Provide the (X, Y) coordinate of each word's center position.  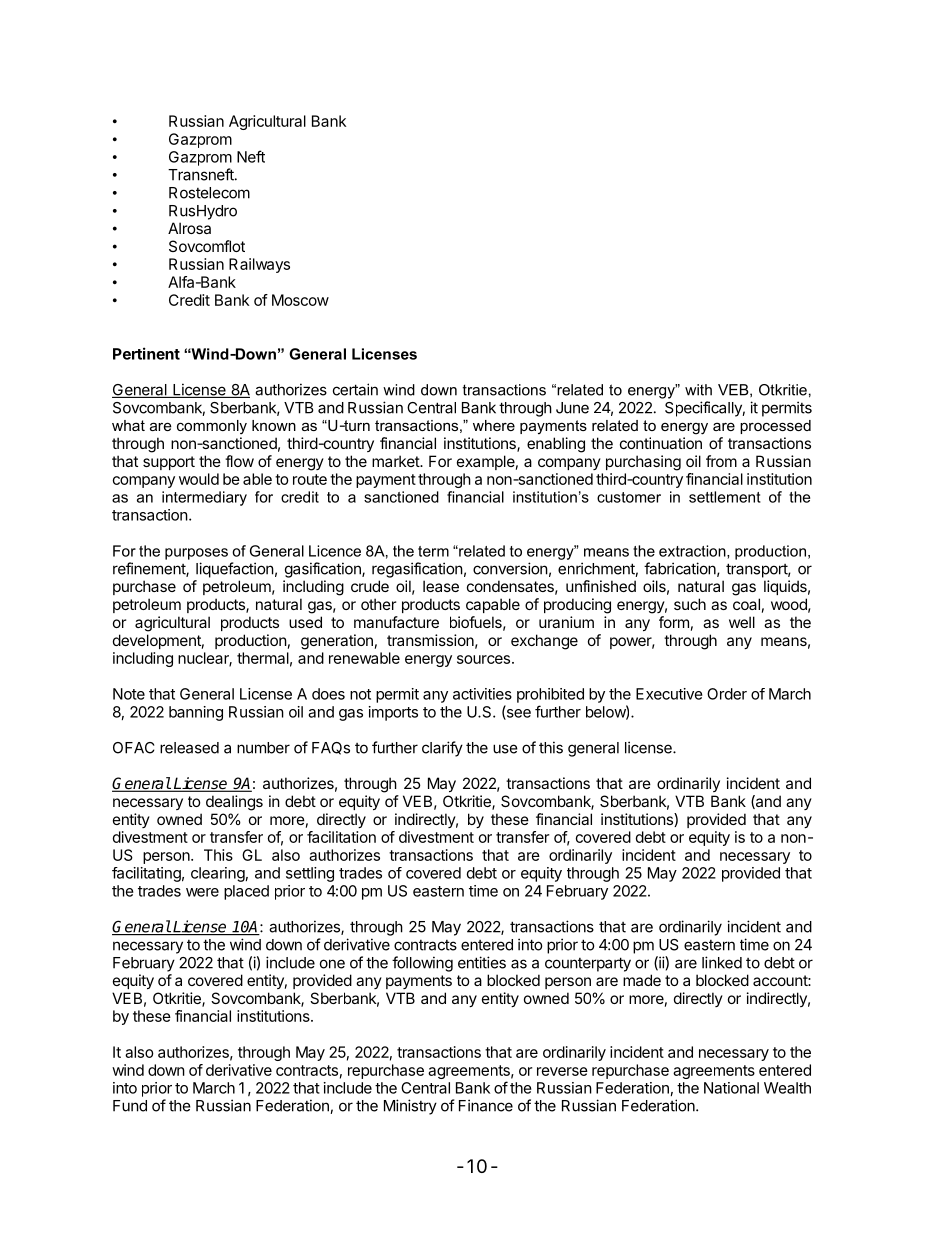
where (494, 425)
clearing (218, 874)
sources (483, 659)
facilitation (341, 837)
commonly (212, 427)
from (721, 461)
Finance (486, 1105)
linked (722, 962)
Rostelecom (209, 193)
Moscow (300, 300)
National (731, 1088)
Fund (130, 1106)
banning (196, 713)
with (698, 390)
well (742, 622)
